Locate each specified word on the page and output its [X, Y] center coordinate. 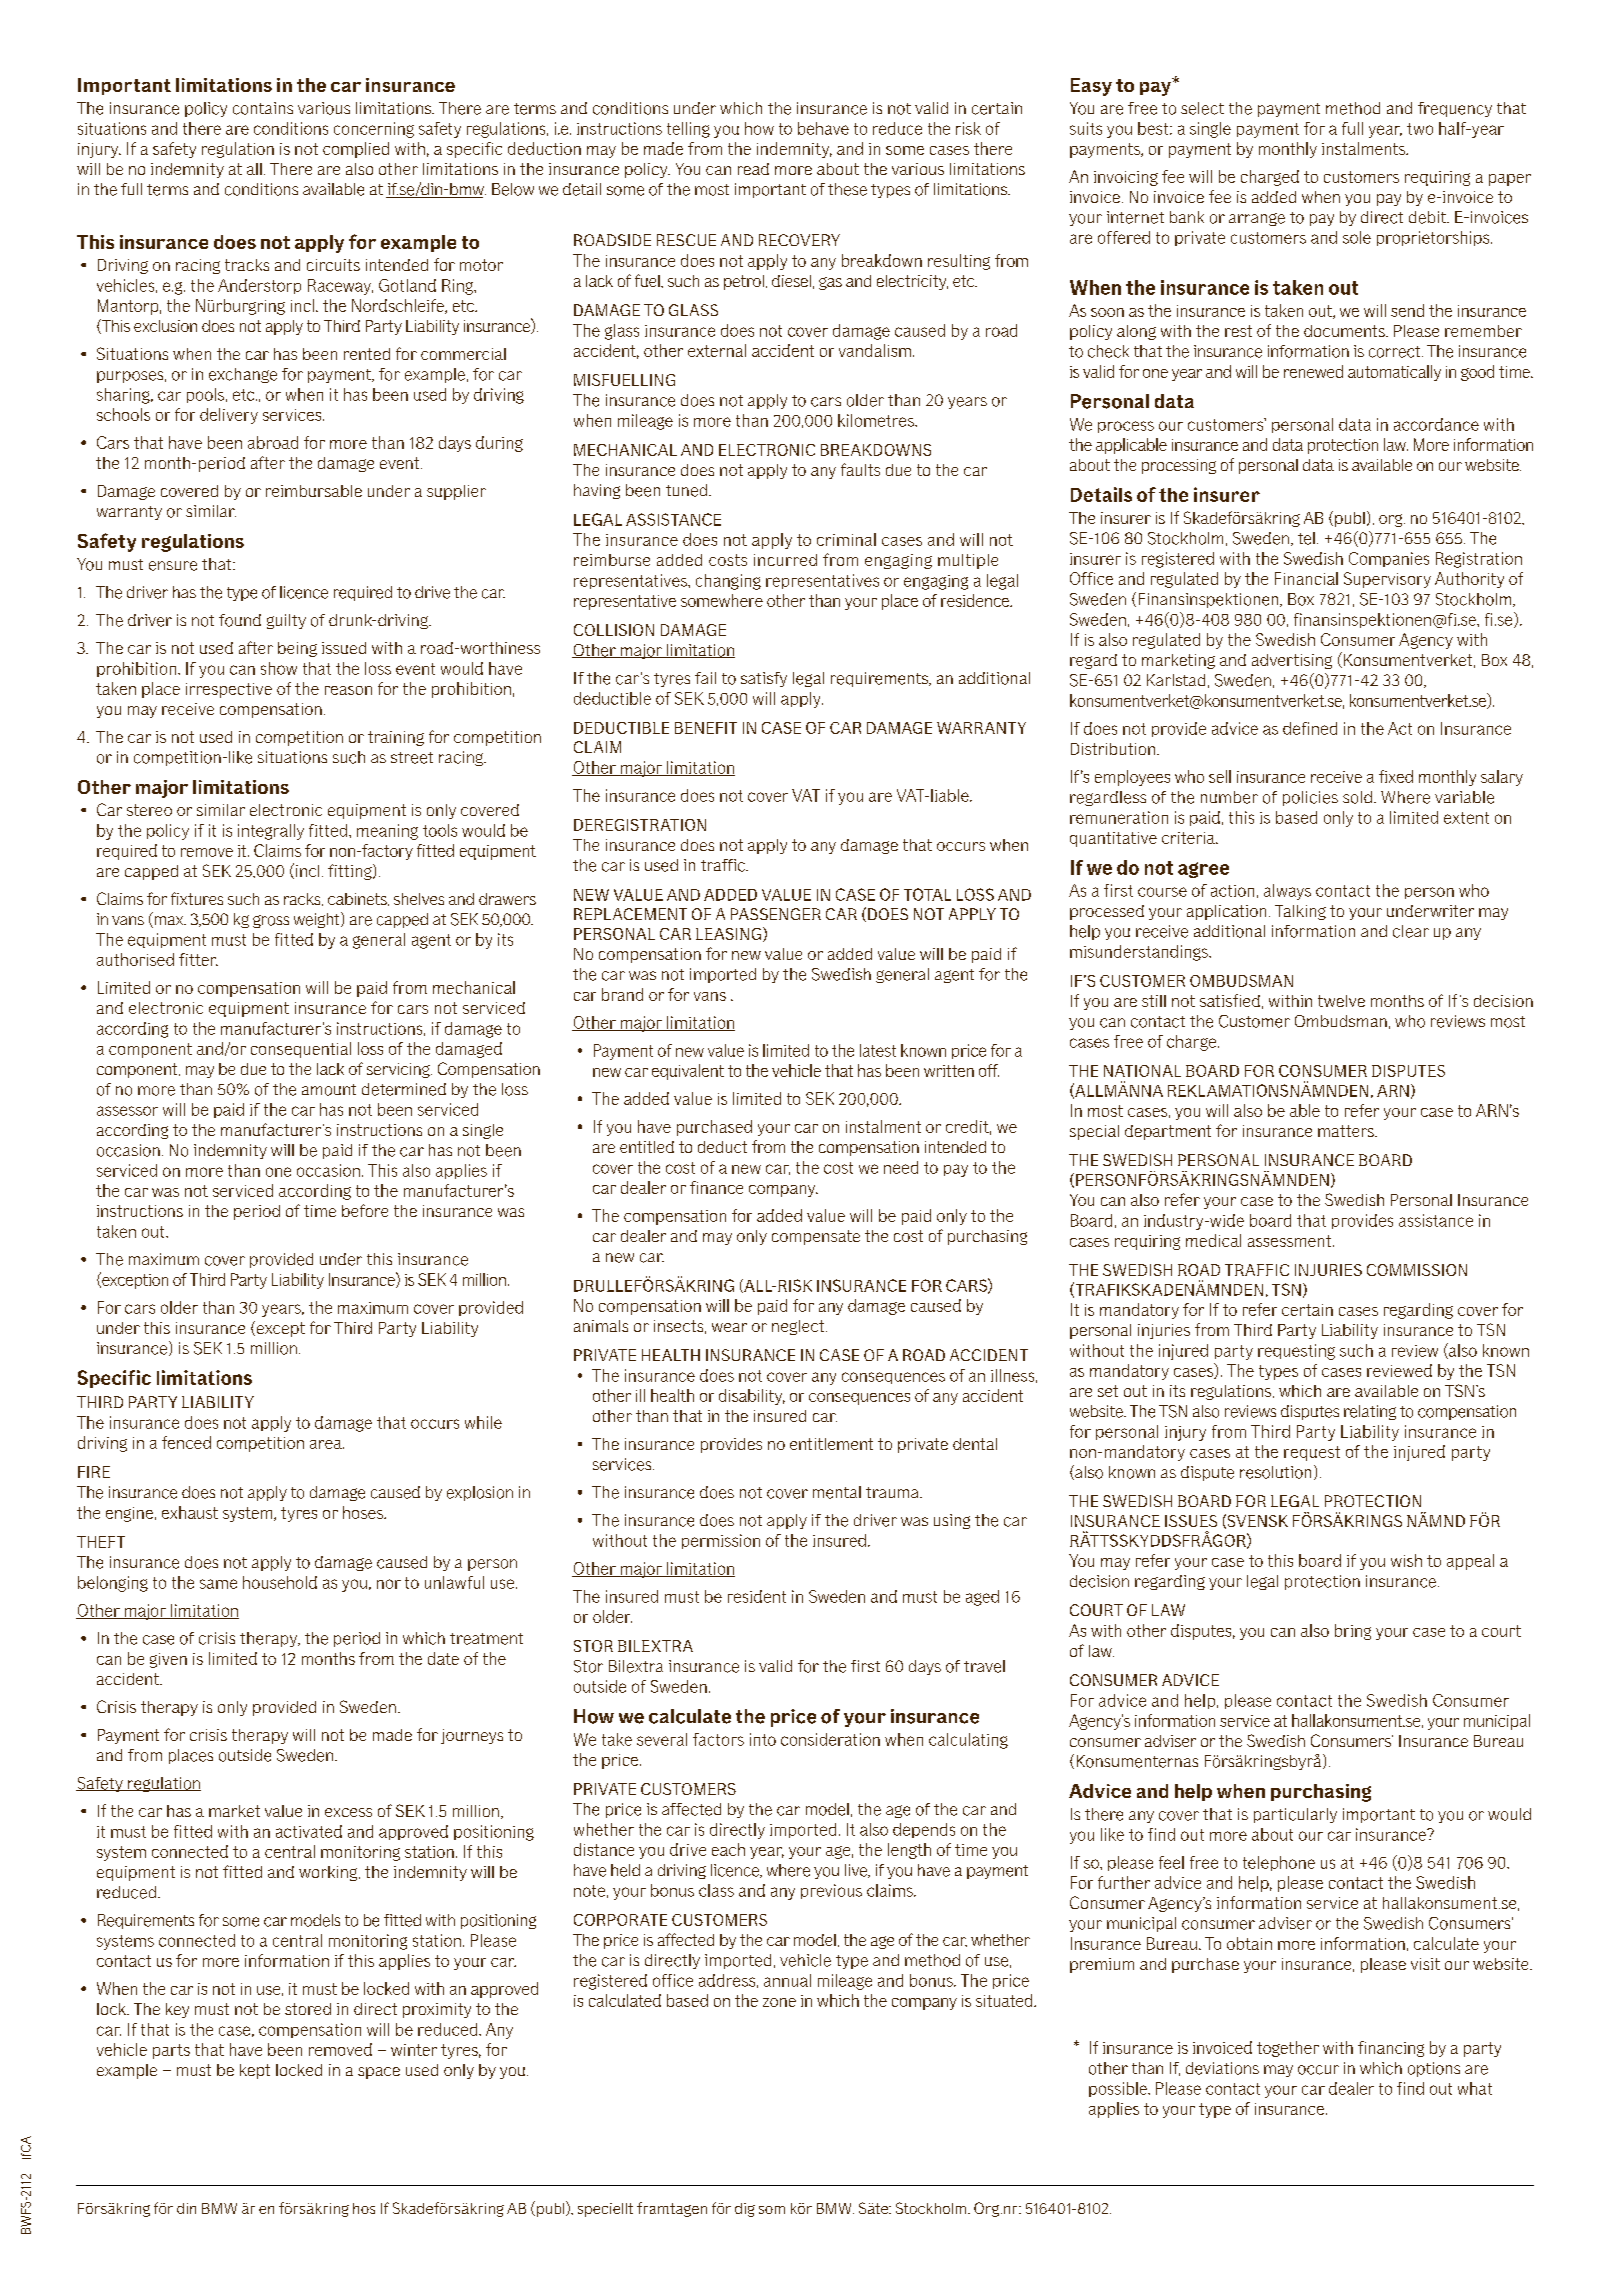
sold [1357, 797]
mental [837, 1492]
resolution [1275, 1472]
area [327, 1444]
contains [263, 108]
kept [255, 2071]
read [753, 169]
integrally [271, 832]
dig [745, 2210]
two [1420, 129]
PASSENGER [776, 914]
